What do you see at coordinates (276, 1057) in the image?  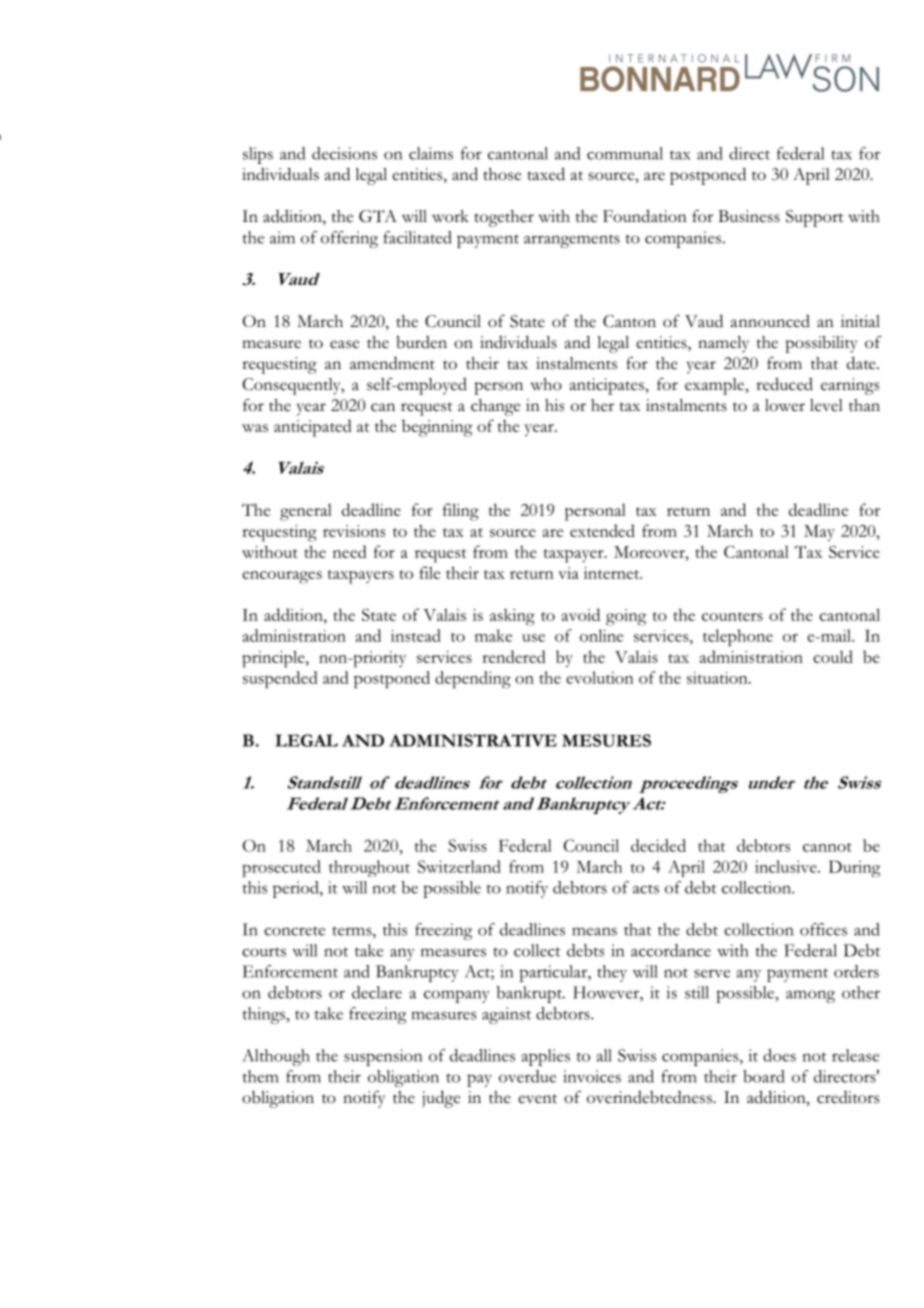 I see `Although` at bounding box center [276, 1057].
